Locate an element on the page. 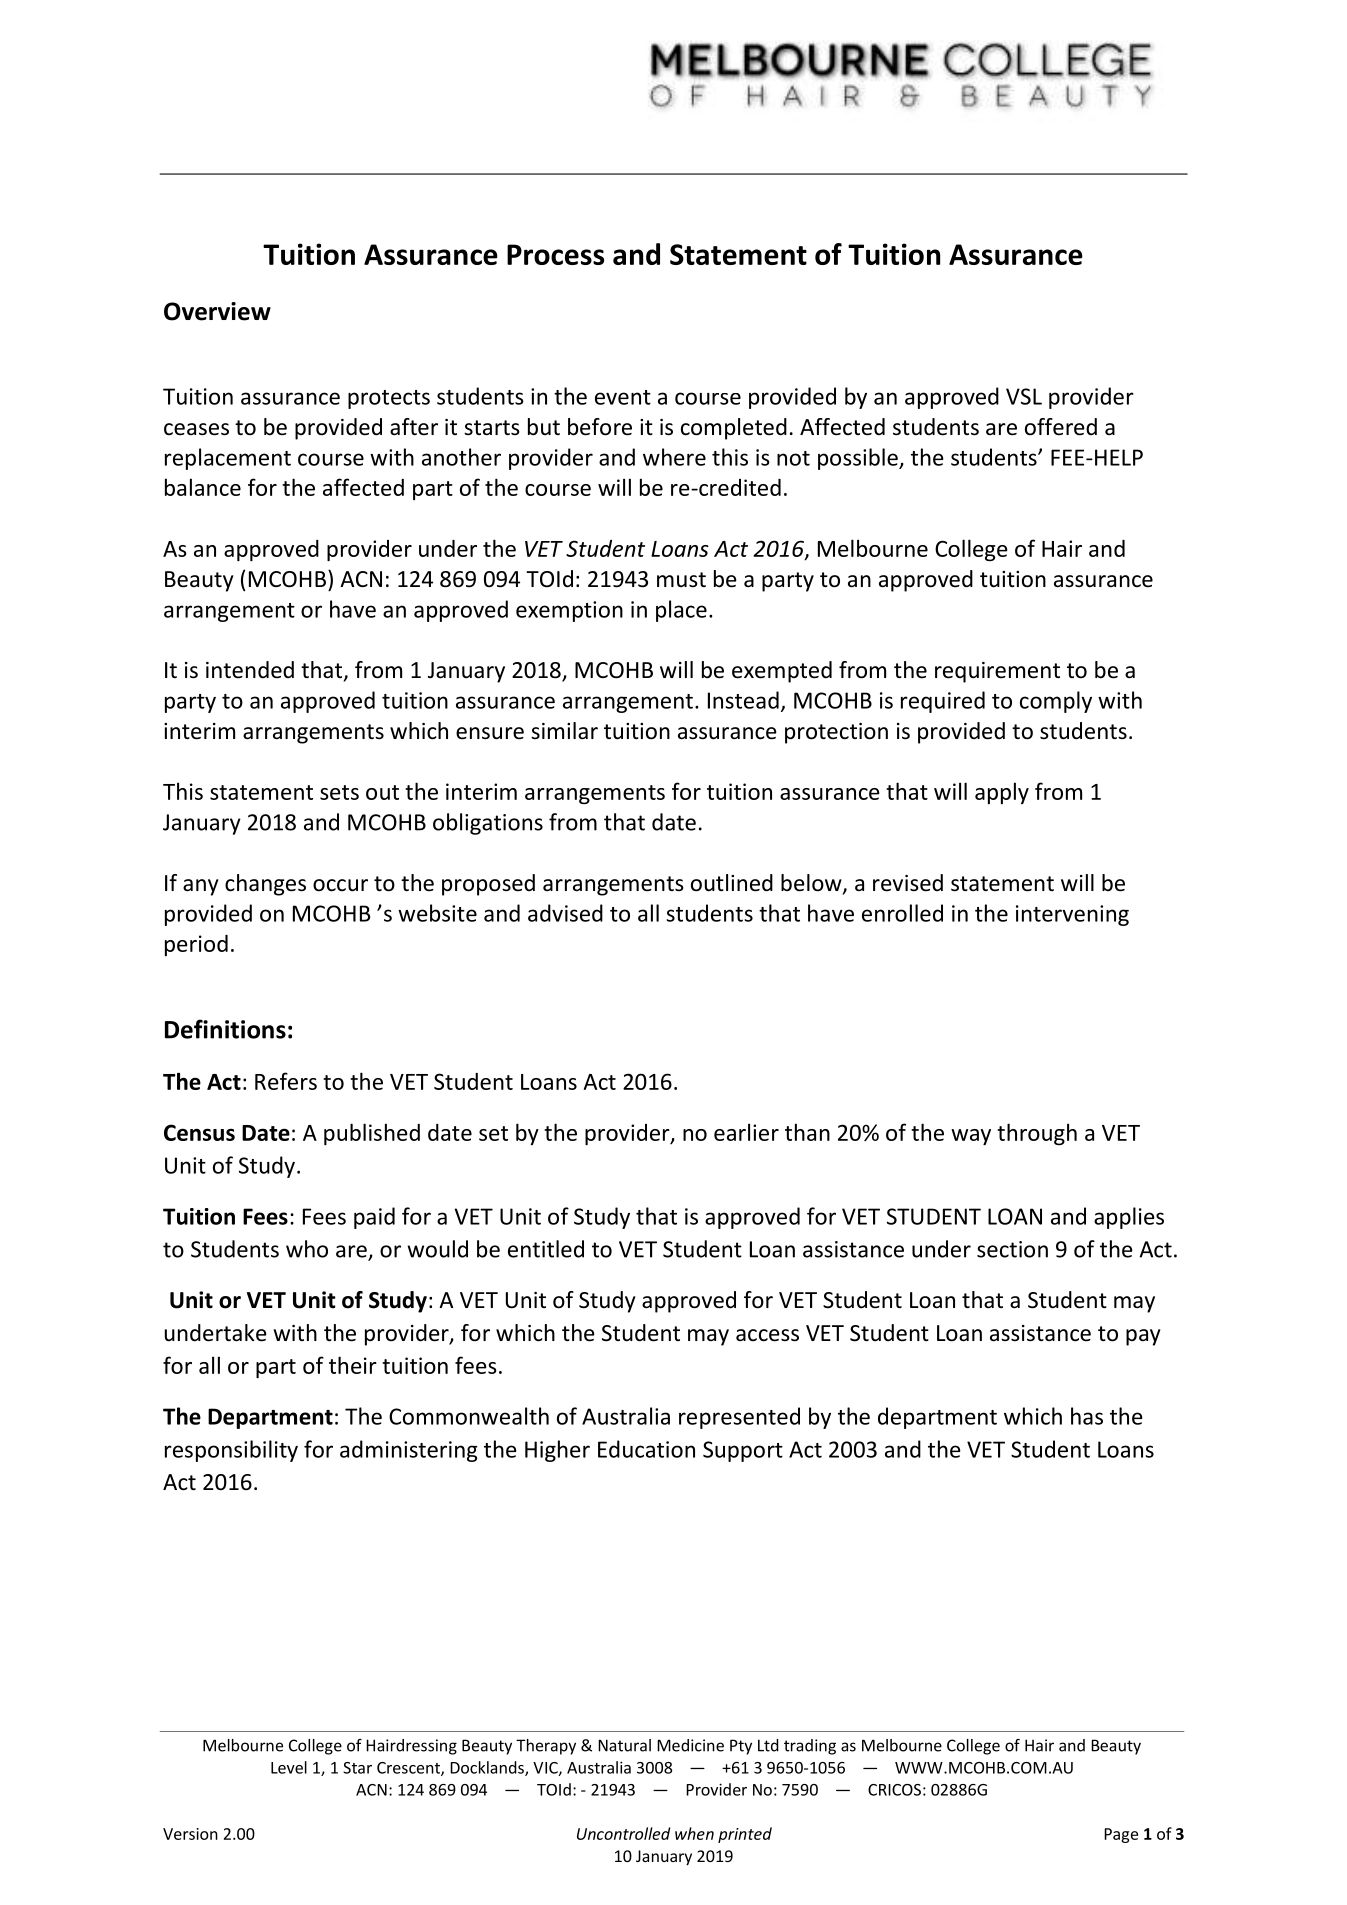 This image has height=1905, width=1347. earlier is located at coordinates (746, 1132).
